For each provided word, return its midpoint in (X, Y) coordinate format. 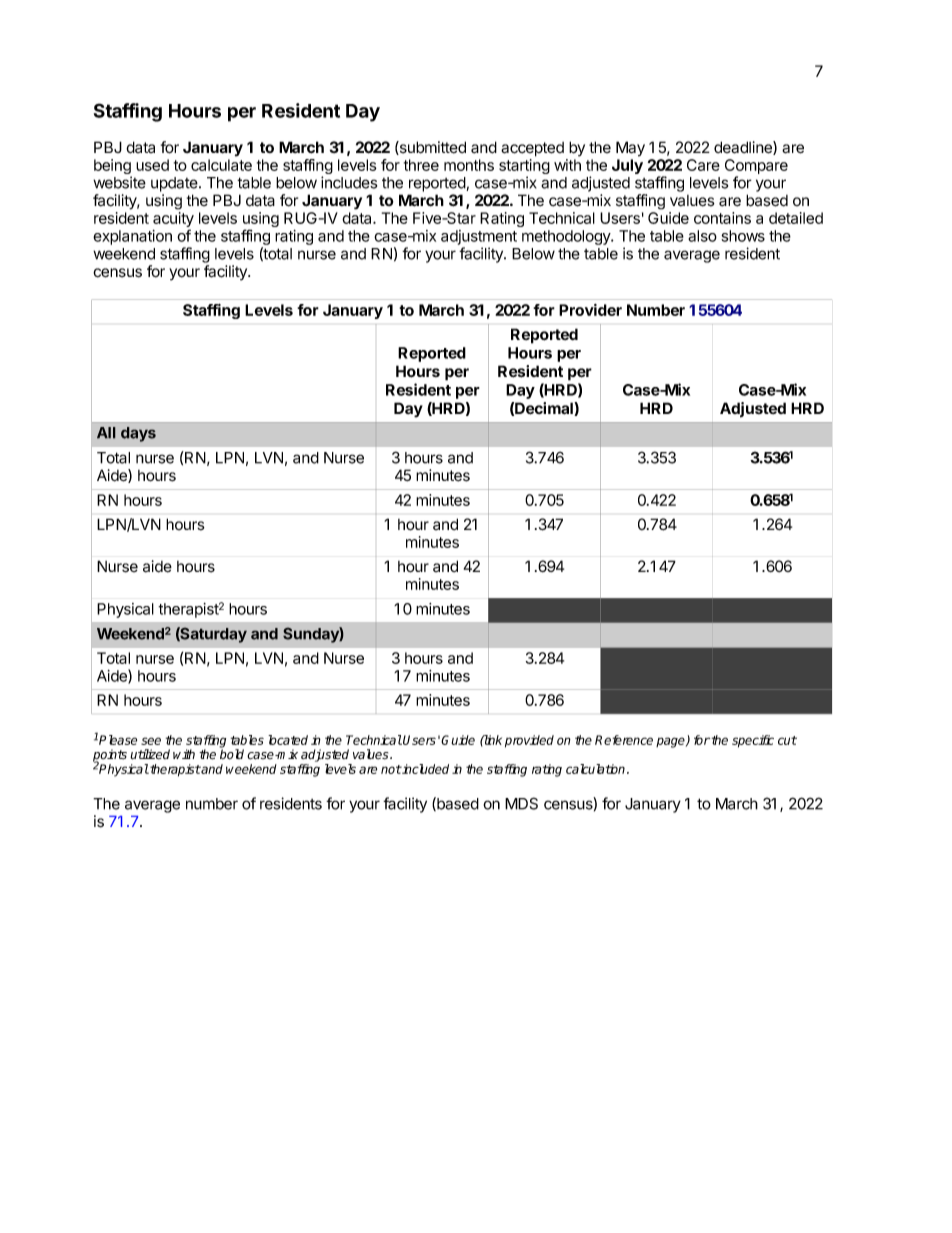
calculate (221, 165)
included (425, 769)
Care (703, 165)
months (469, 165)
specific (753, 741)
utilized (150, 754)
